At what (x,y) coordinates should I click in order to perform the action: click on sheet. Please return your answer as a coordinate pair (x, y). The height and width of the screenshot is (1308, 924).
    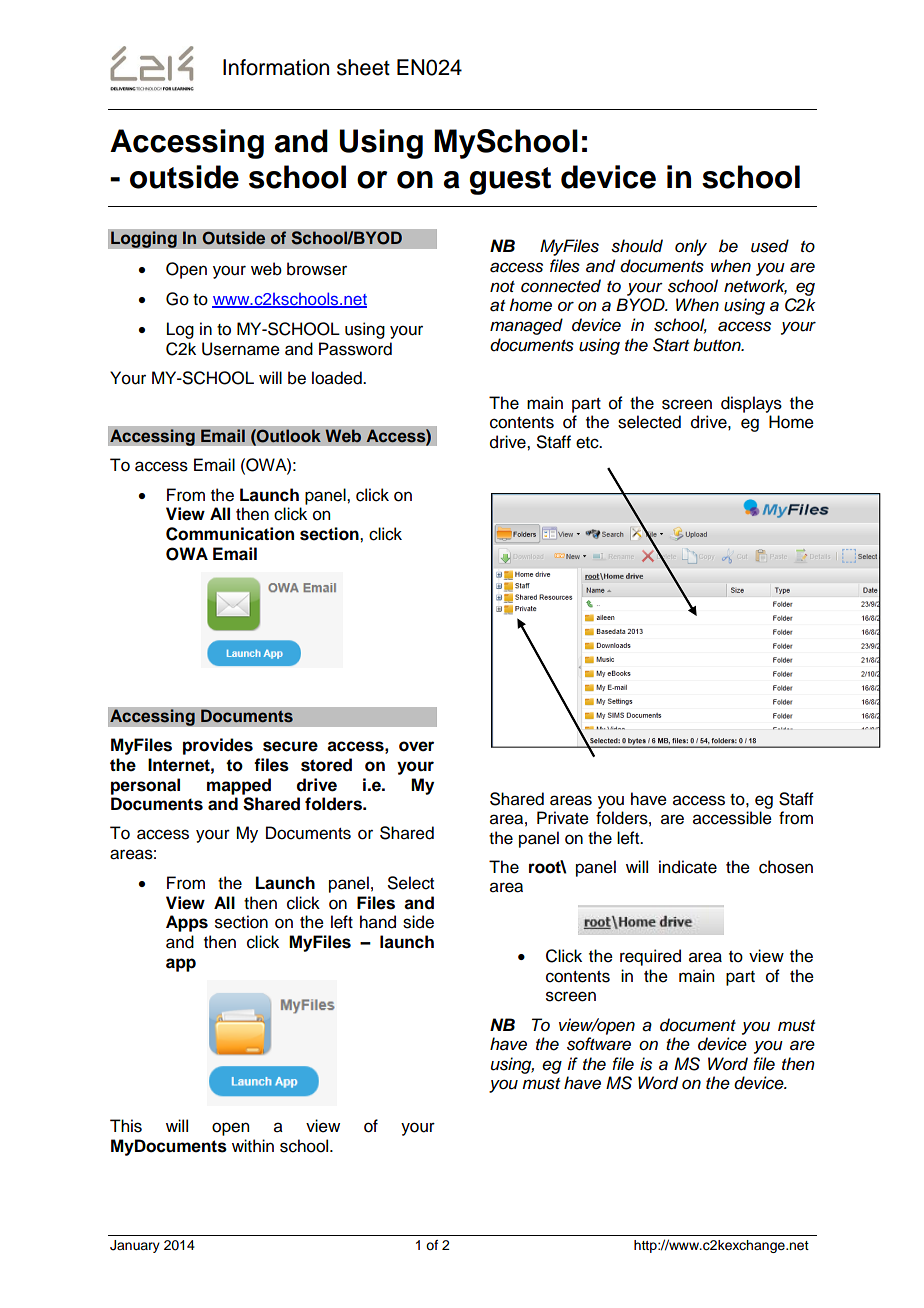
    Looking at the image, I should click on (363, 67).
